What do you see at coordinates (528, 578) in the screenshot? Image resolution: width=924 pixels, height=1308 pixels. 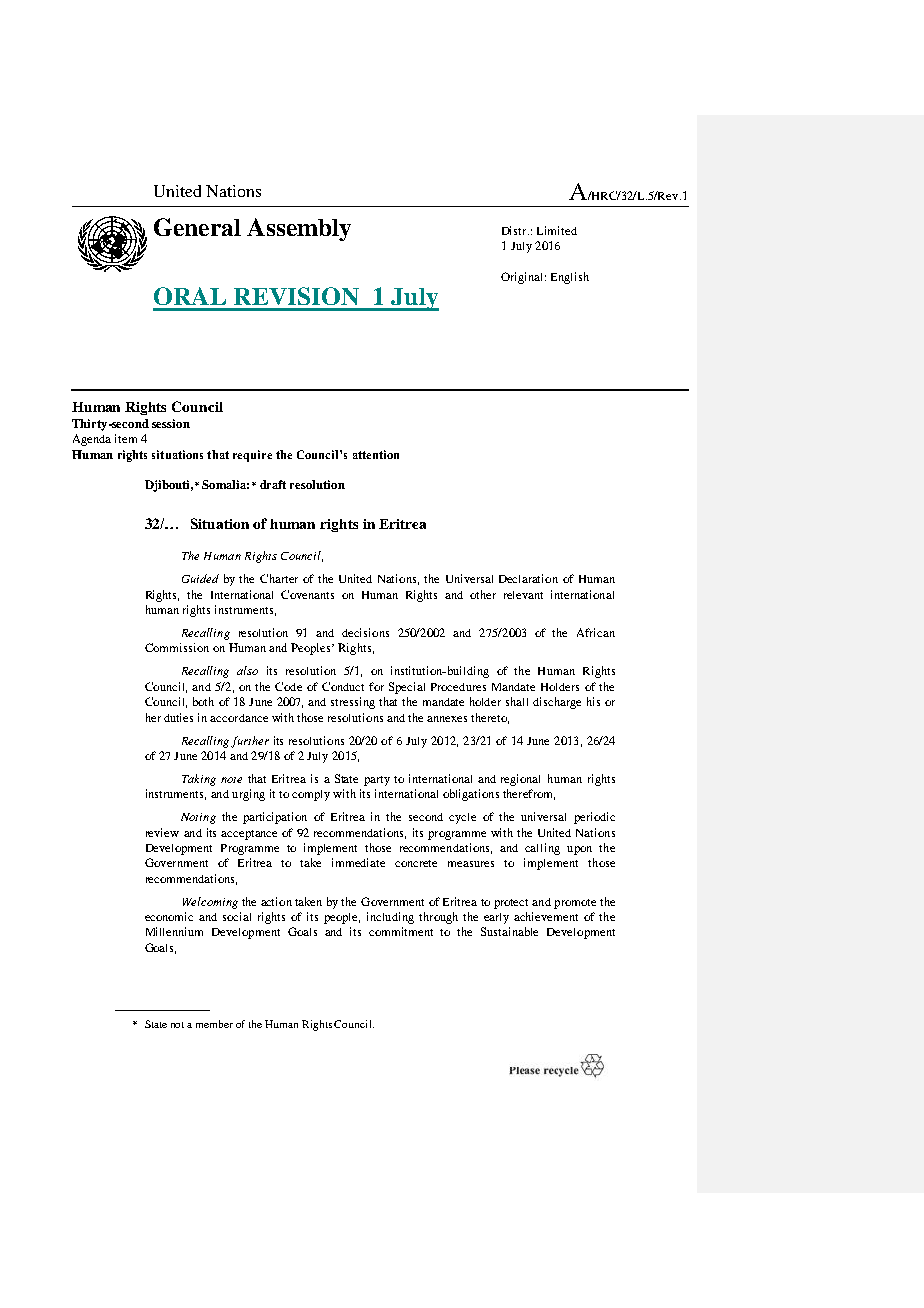 I see `Declaration` at bounding box center [528, 578].
